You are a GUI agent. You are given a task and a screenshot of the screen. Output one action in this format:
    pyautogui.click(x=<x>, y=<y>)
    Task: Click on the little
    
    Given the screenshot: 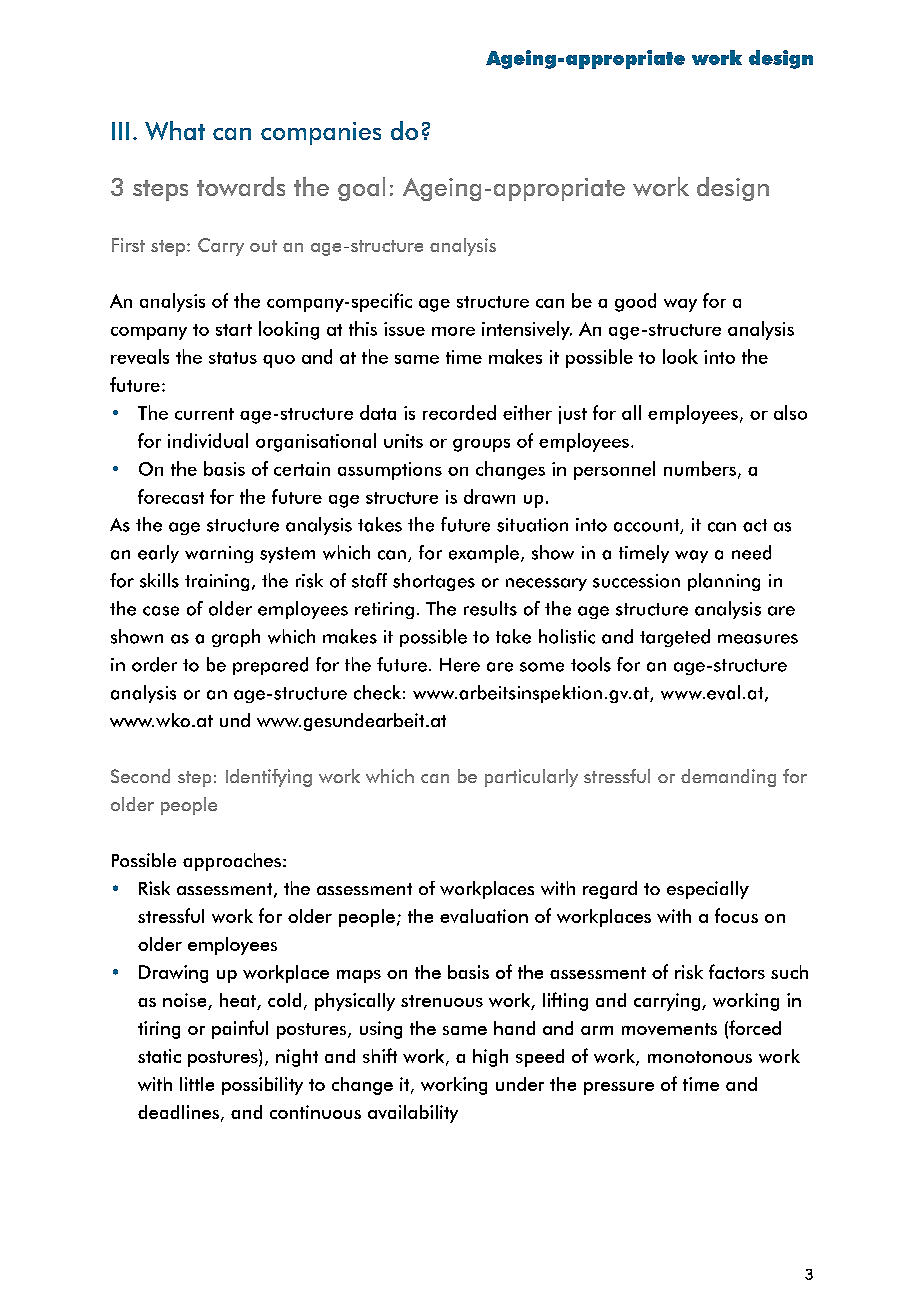 What is the action you would take?
    pyautogui.click(x=197, y=1084)
